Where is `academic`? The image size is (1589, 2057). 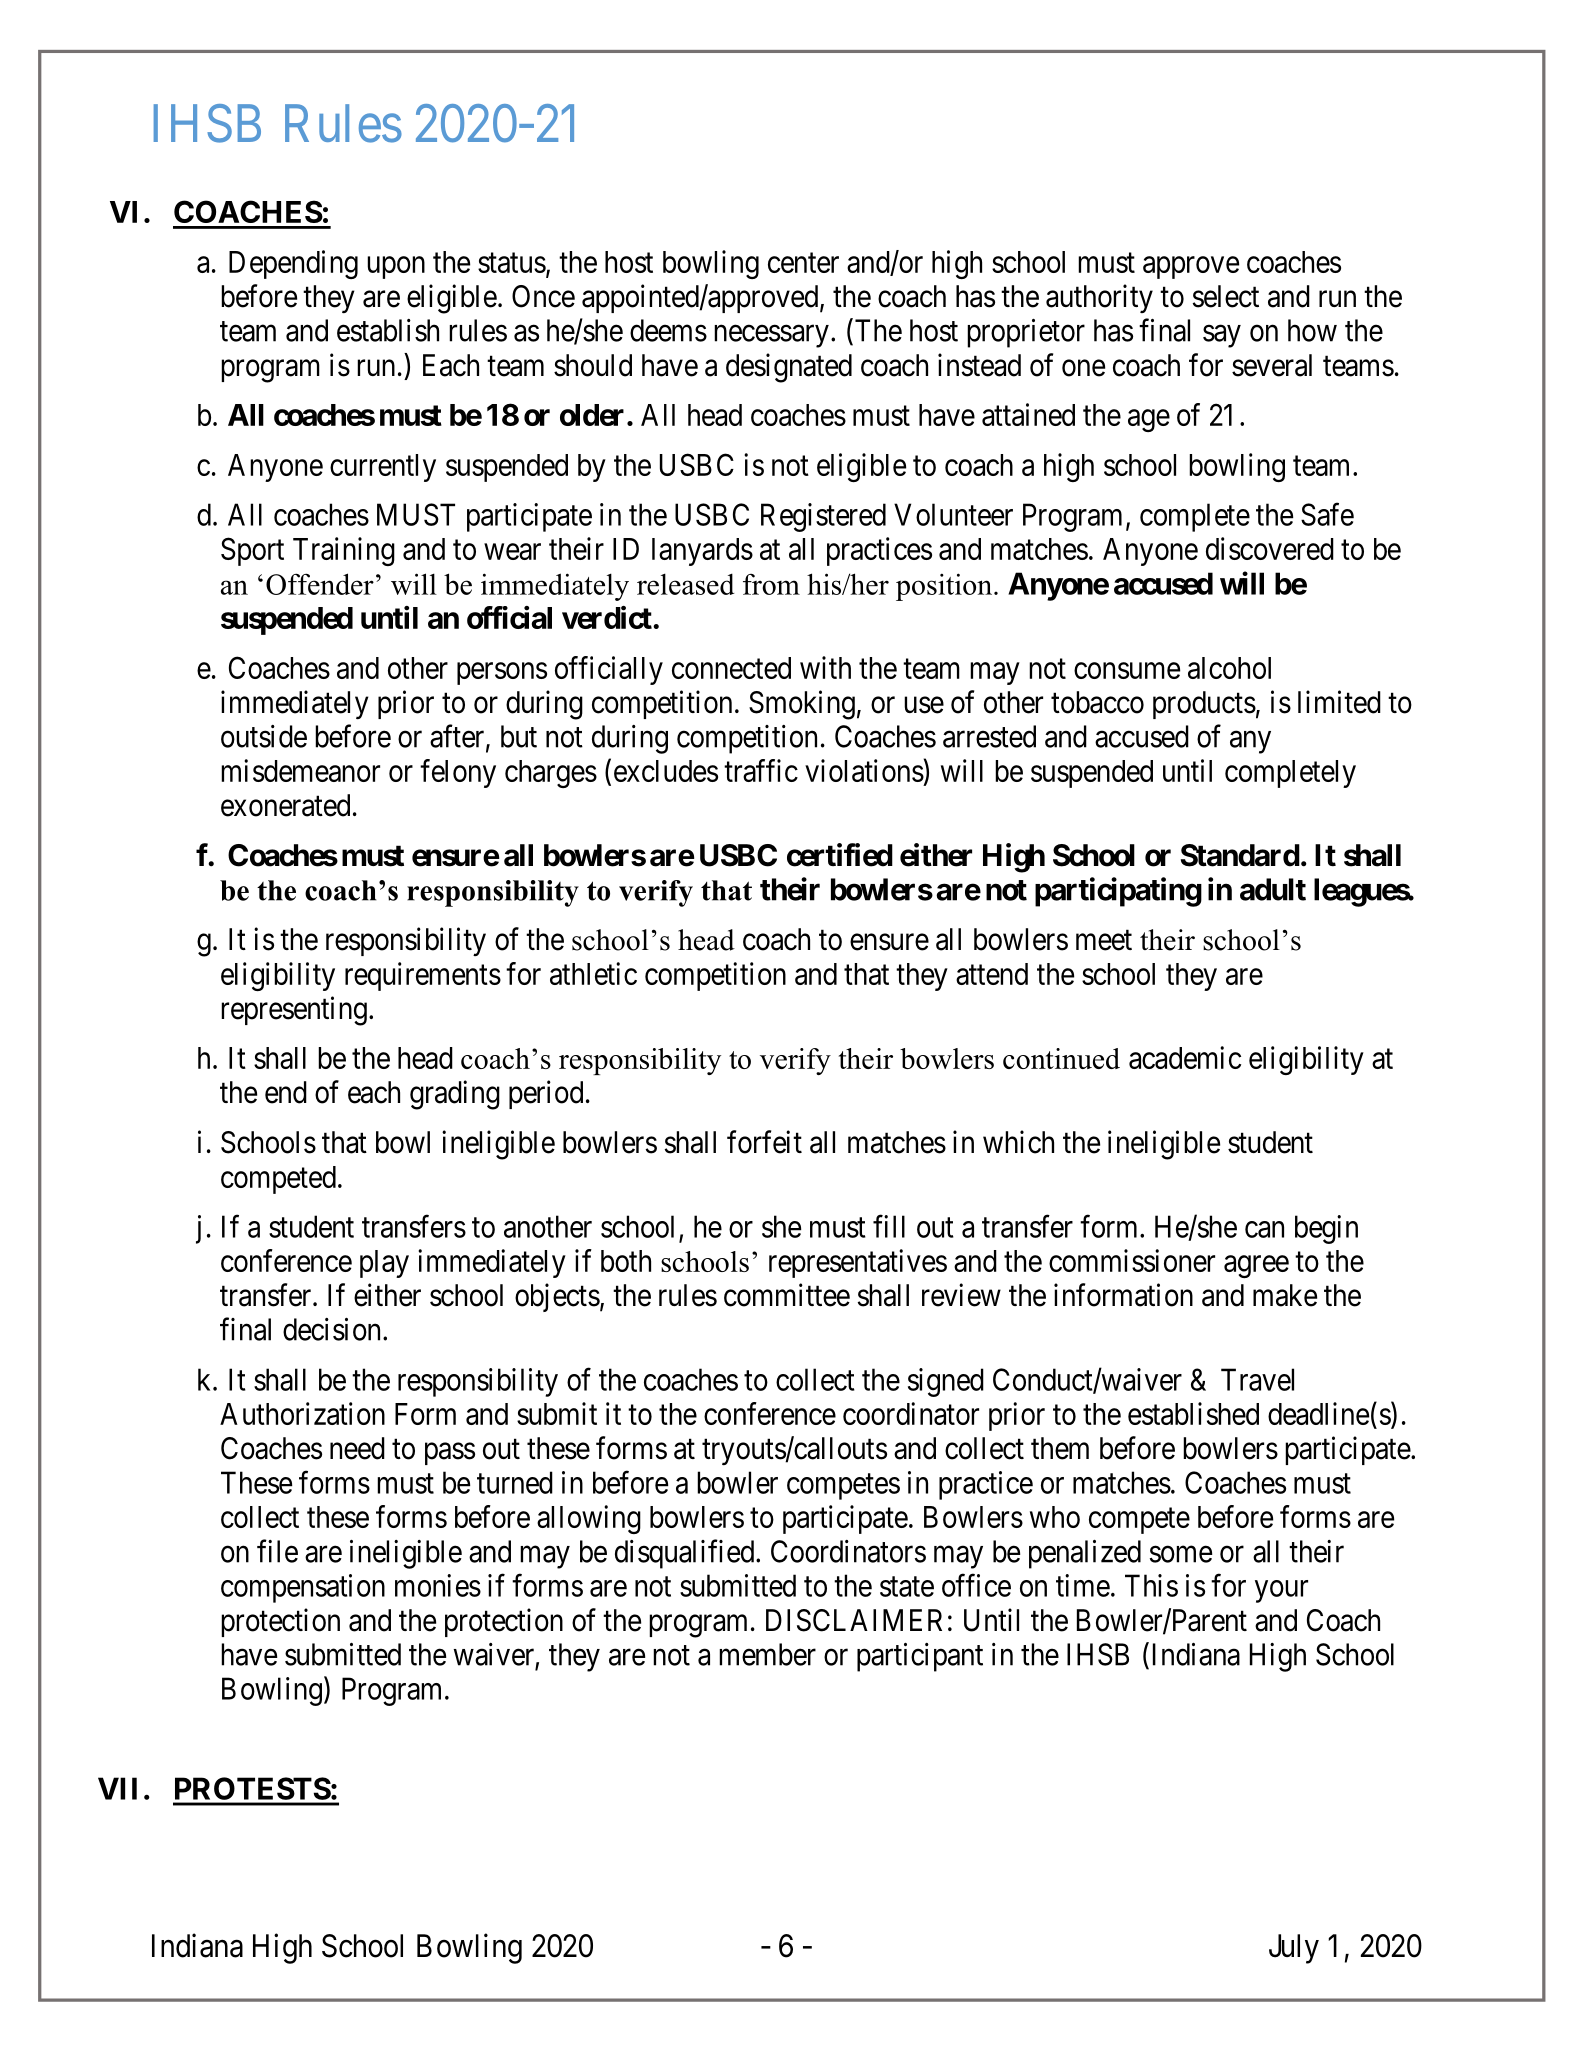 academic is located at coordinates (1185, 1057).
